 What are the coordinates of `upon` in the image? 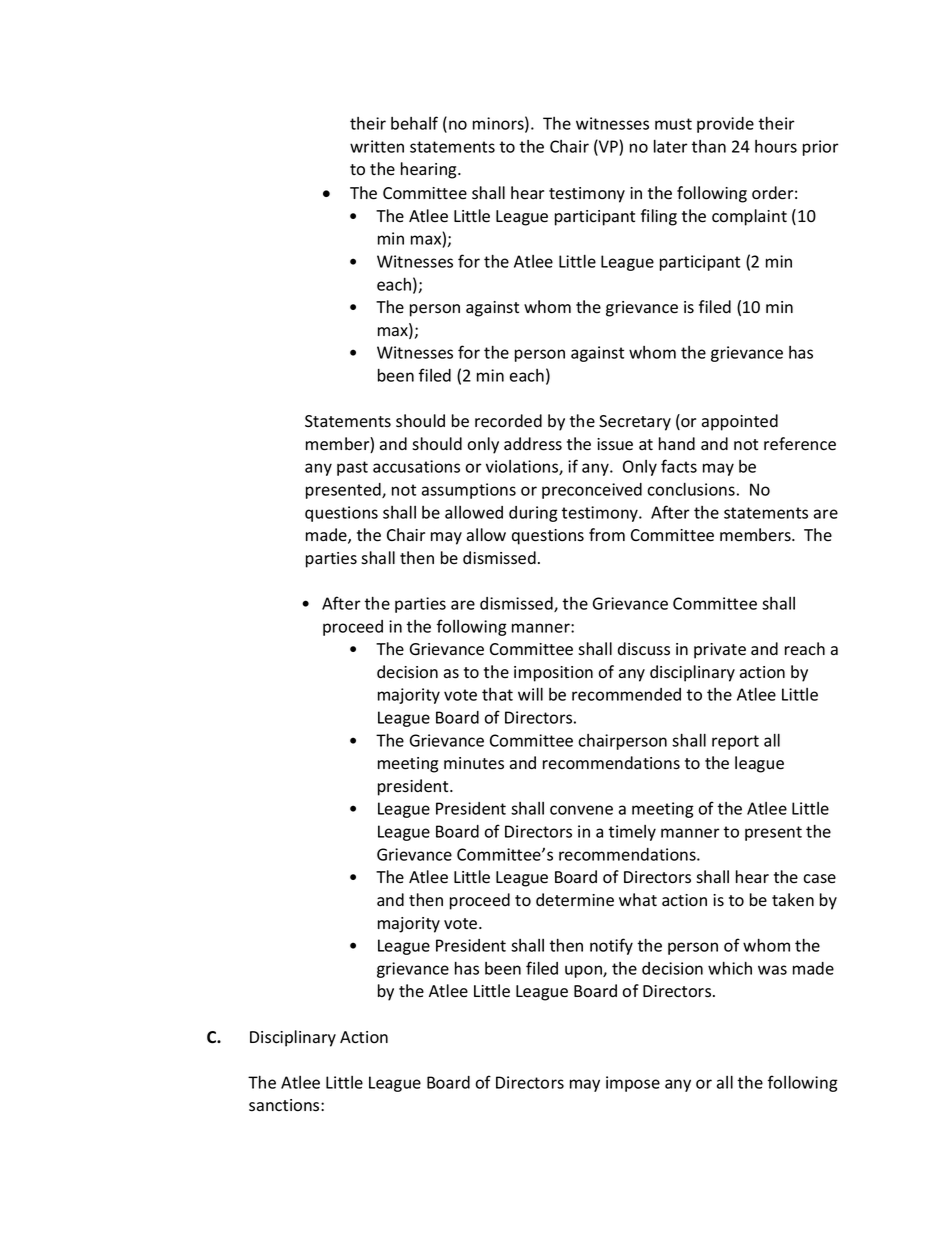 It's located at (584, 971).
